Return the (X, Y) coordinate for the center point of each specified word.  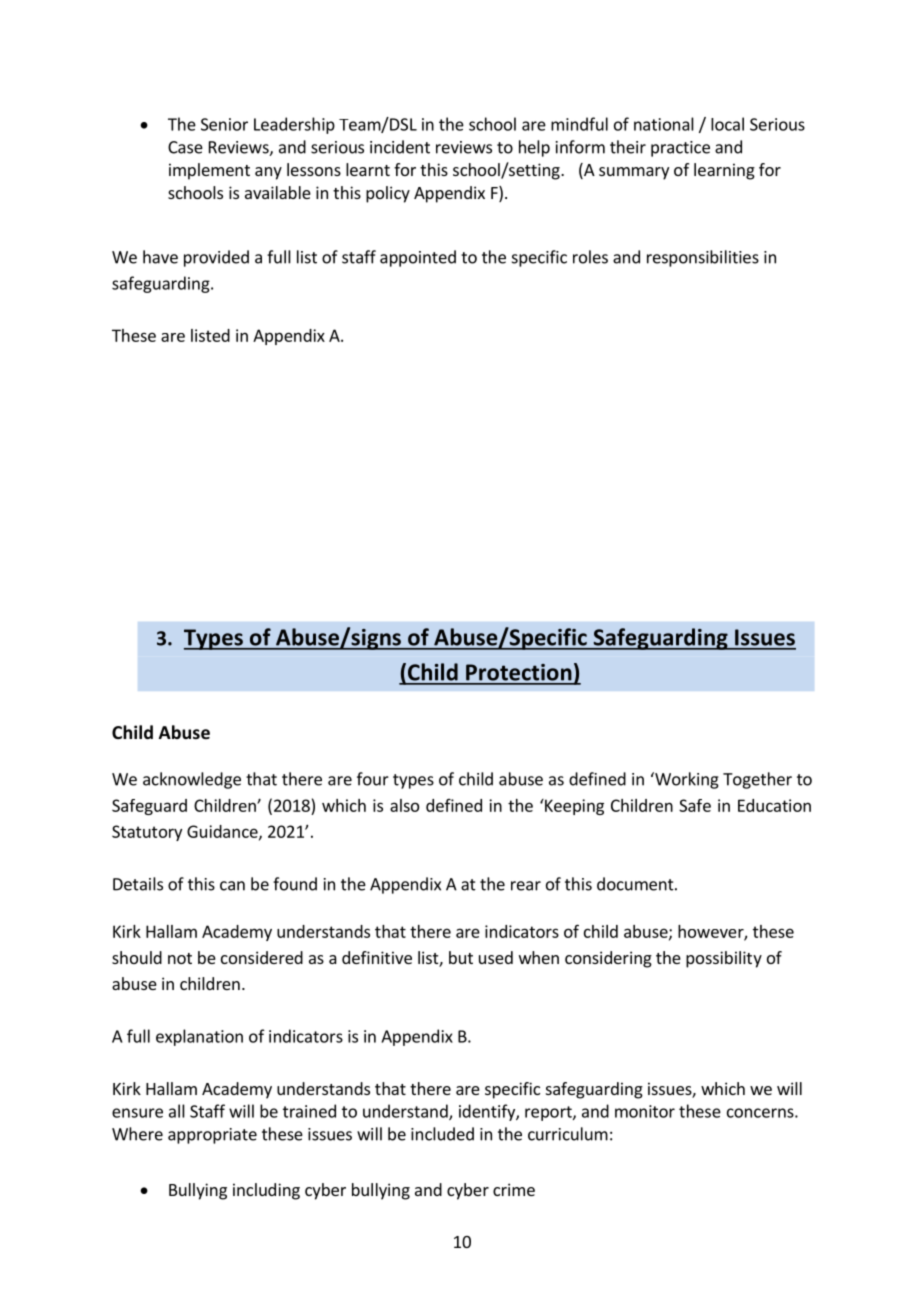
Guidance (223, 832)
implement (209, 171)
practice (680, 149)
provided (216, 258)
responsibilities (703, 258)
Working (686, 780)
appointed (418, 258)
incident (400, 147)
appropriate (212, 1136)
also (404, 805)
